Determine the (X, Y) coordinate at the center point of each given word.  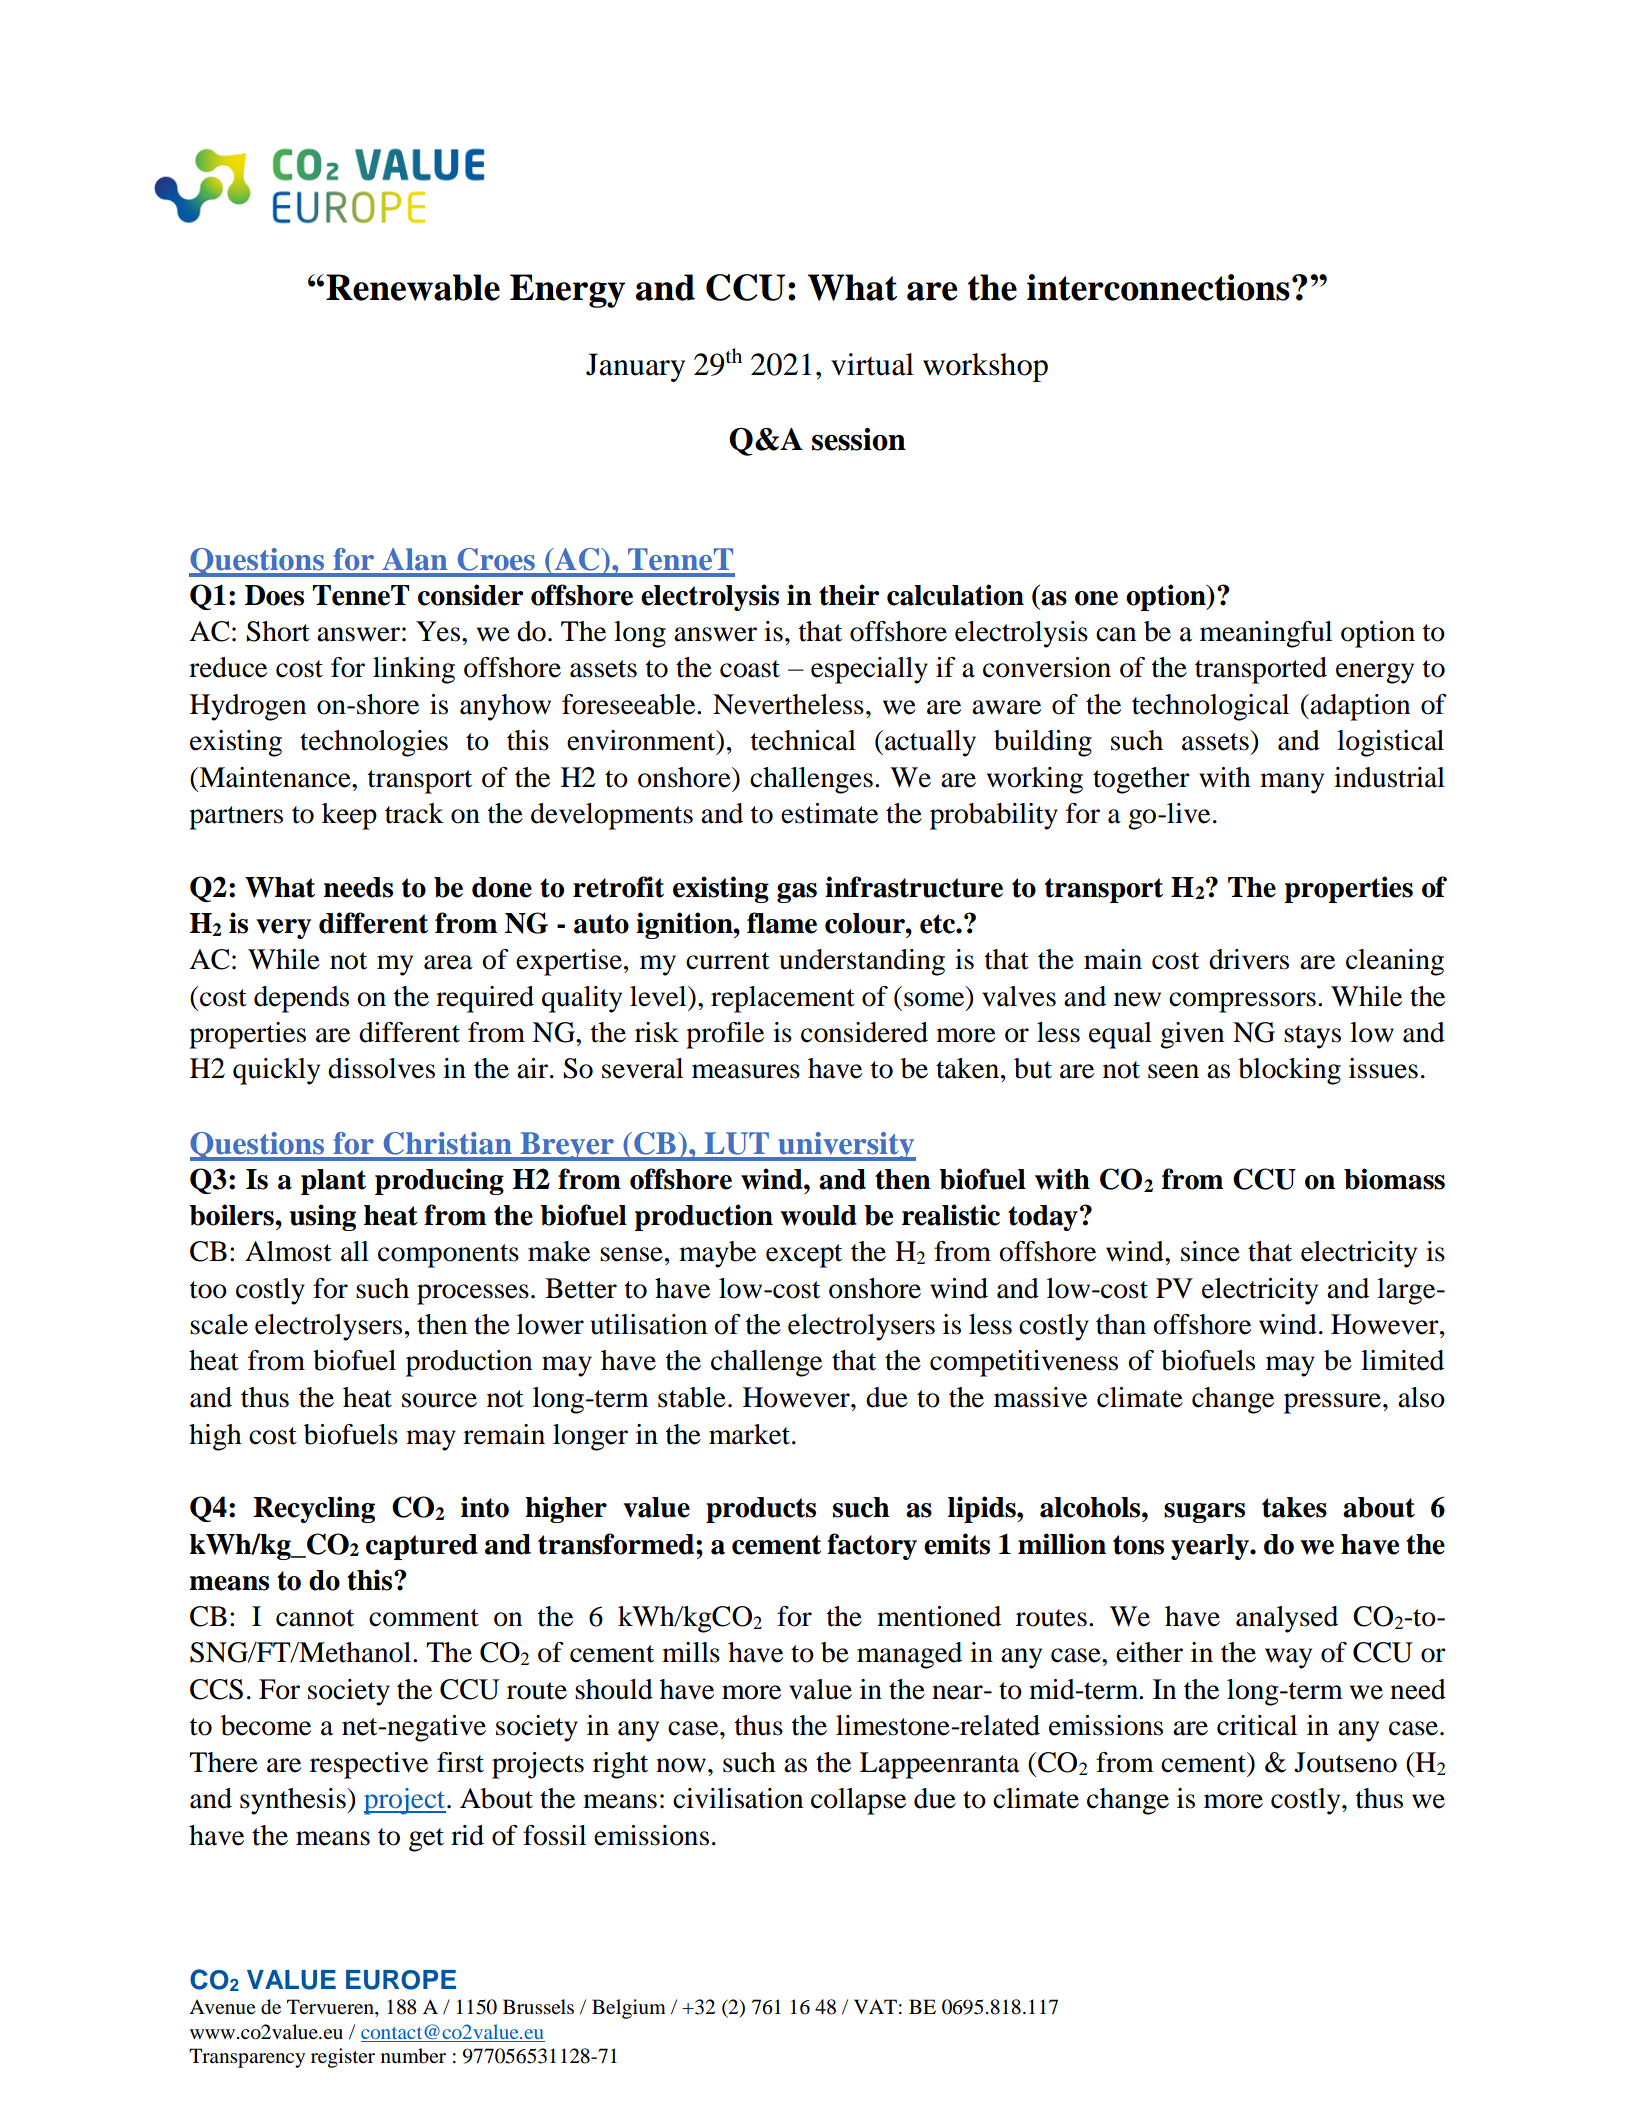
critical (1257, 1725)
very (283, 929)
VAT (875, 2006)
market (751, 1434)
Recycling (314, 1509)
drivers (1249, 959)
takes (1294, 1507)
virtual (872, 364)
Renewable (413, 287)
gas (797, 893)
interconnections (1158, 287)
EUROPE (401, 1980)
